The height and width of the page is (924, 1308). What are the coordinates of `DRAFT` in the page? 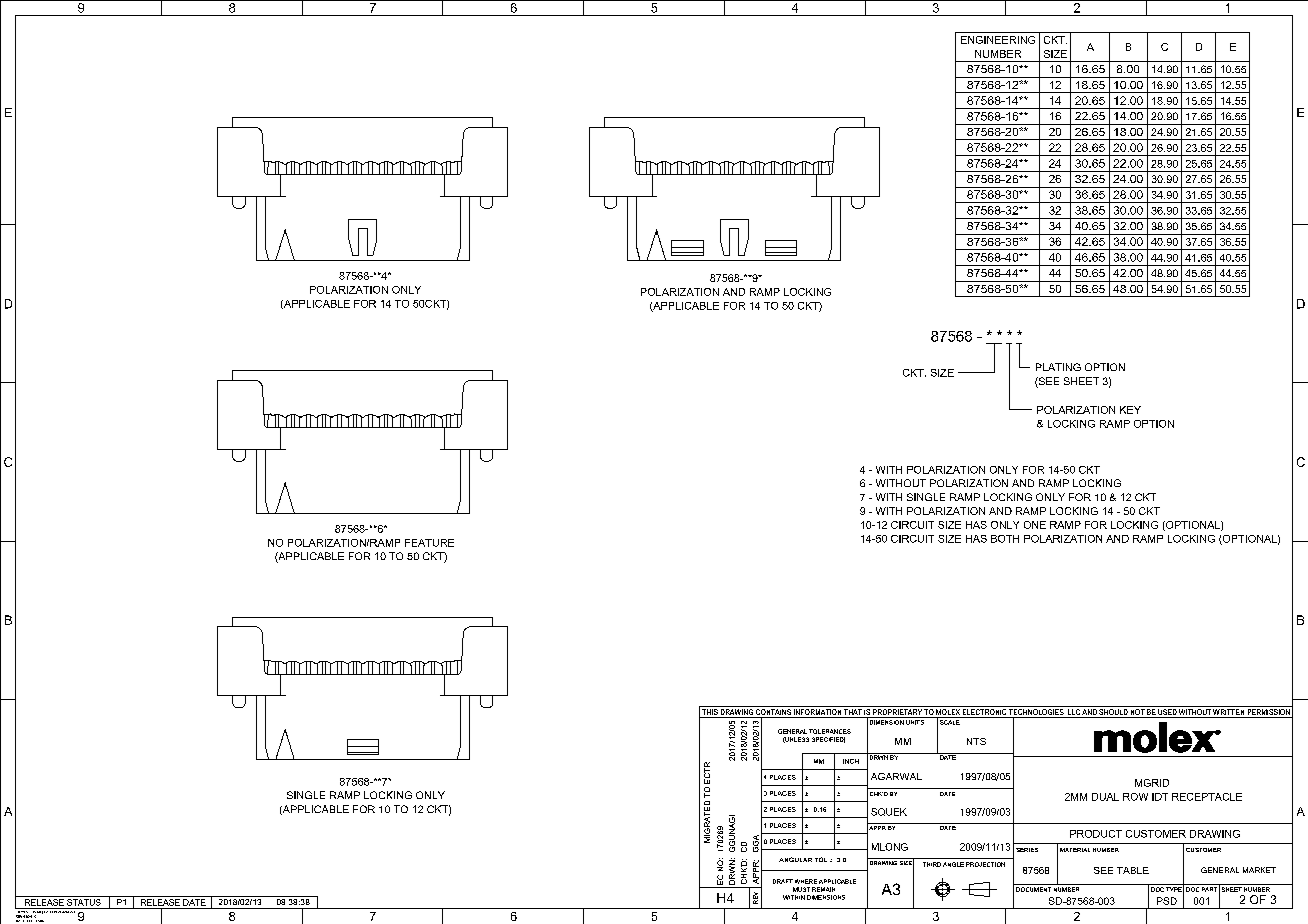 It's located at (783, 881).
